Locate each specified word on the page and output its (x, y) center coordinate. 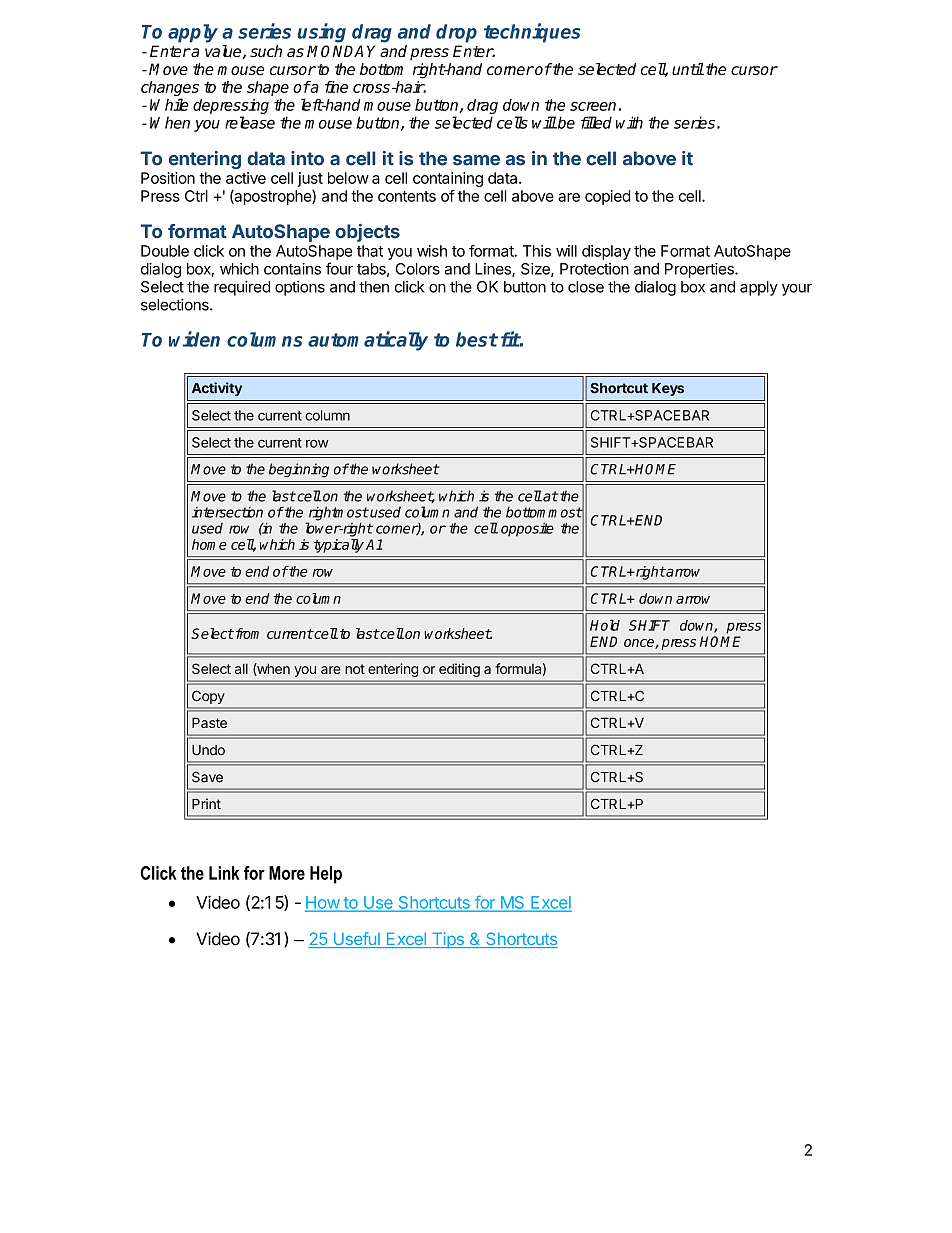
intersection (227, 512)
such (266, 51)
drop (456, 33)
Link (224, 873)
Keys (668, 389)
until (688, 69)
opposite (527, 530)
